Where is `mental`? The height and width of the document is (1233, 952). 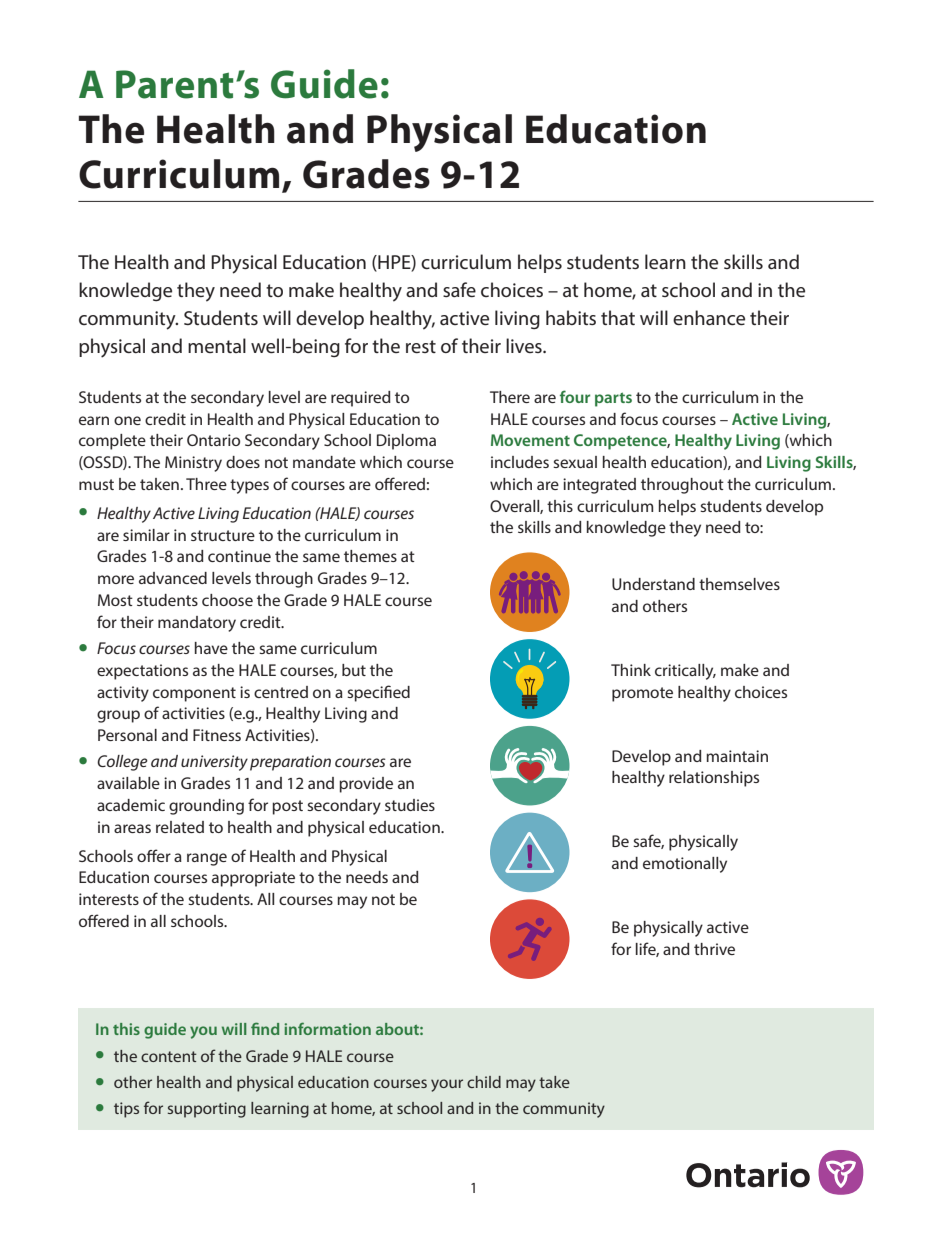
mental is located at coordinates (217, 345).
